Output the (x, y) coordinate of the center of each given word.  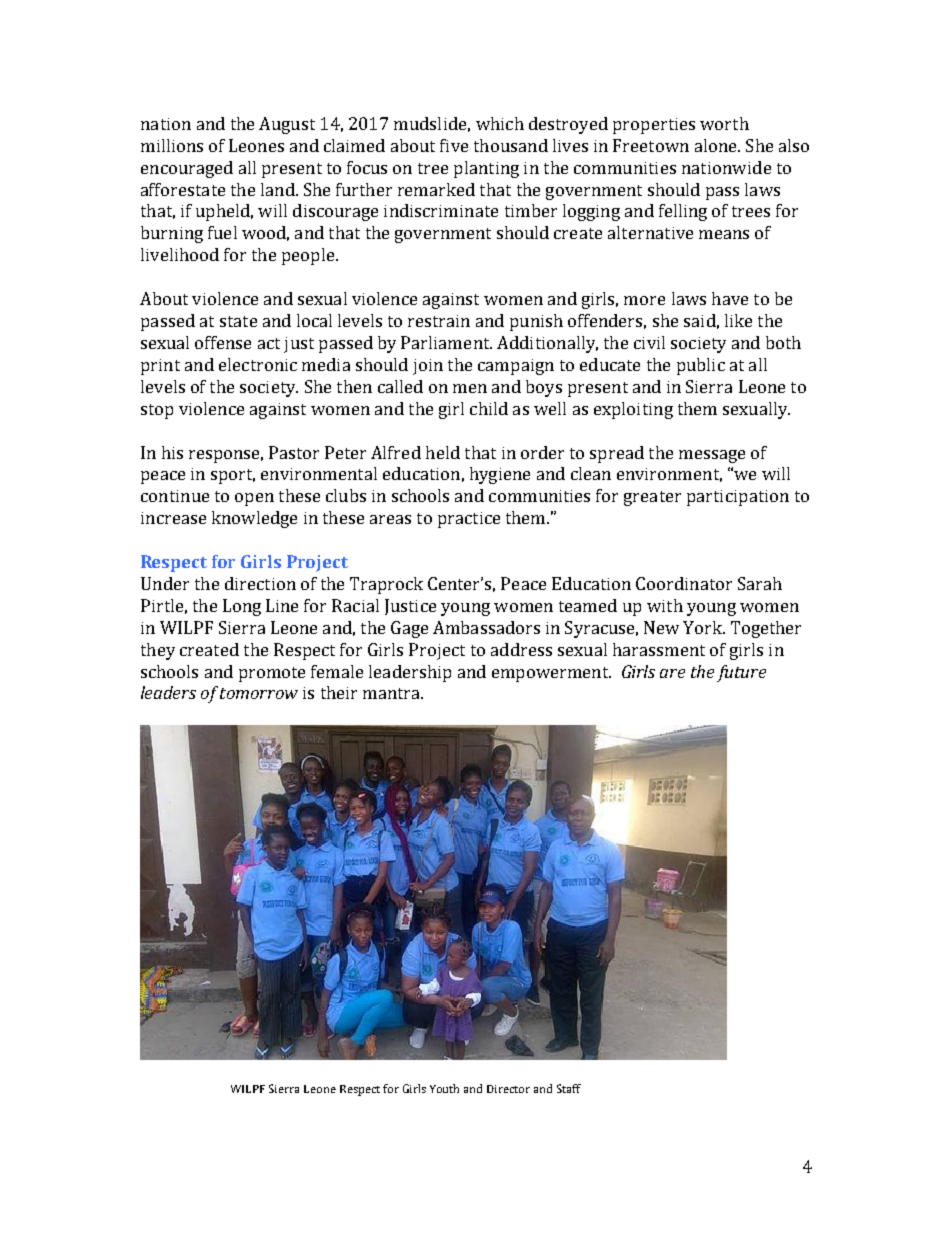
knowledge (254, 519)
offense (223, 342)
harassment (659, 649)
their (339, 692)
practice (469, 520)
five (454, 145)
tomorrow (259, 693)
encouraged (187, 169)
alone (717, 145)
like (738, 320)
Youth (444, 1088)
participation (738, 498)
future (741, 673)
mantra (392, 693)
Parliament (446, 342)
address (521, 649)
